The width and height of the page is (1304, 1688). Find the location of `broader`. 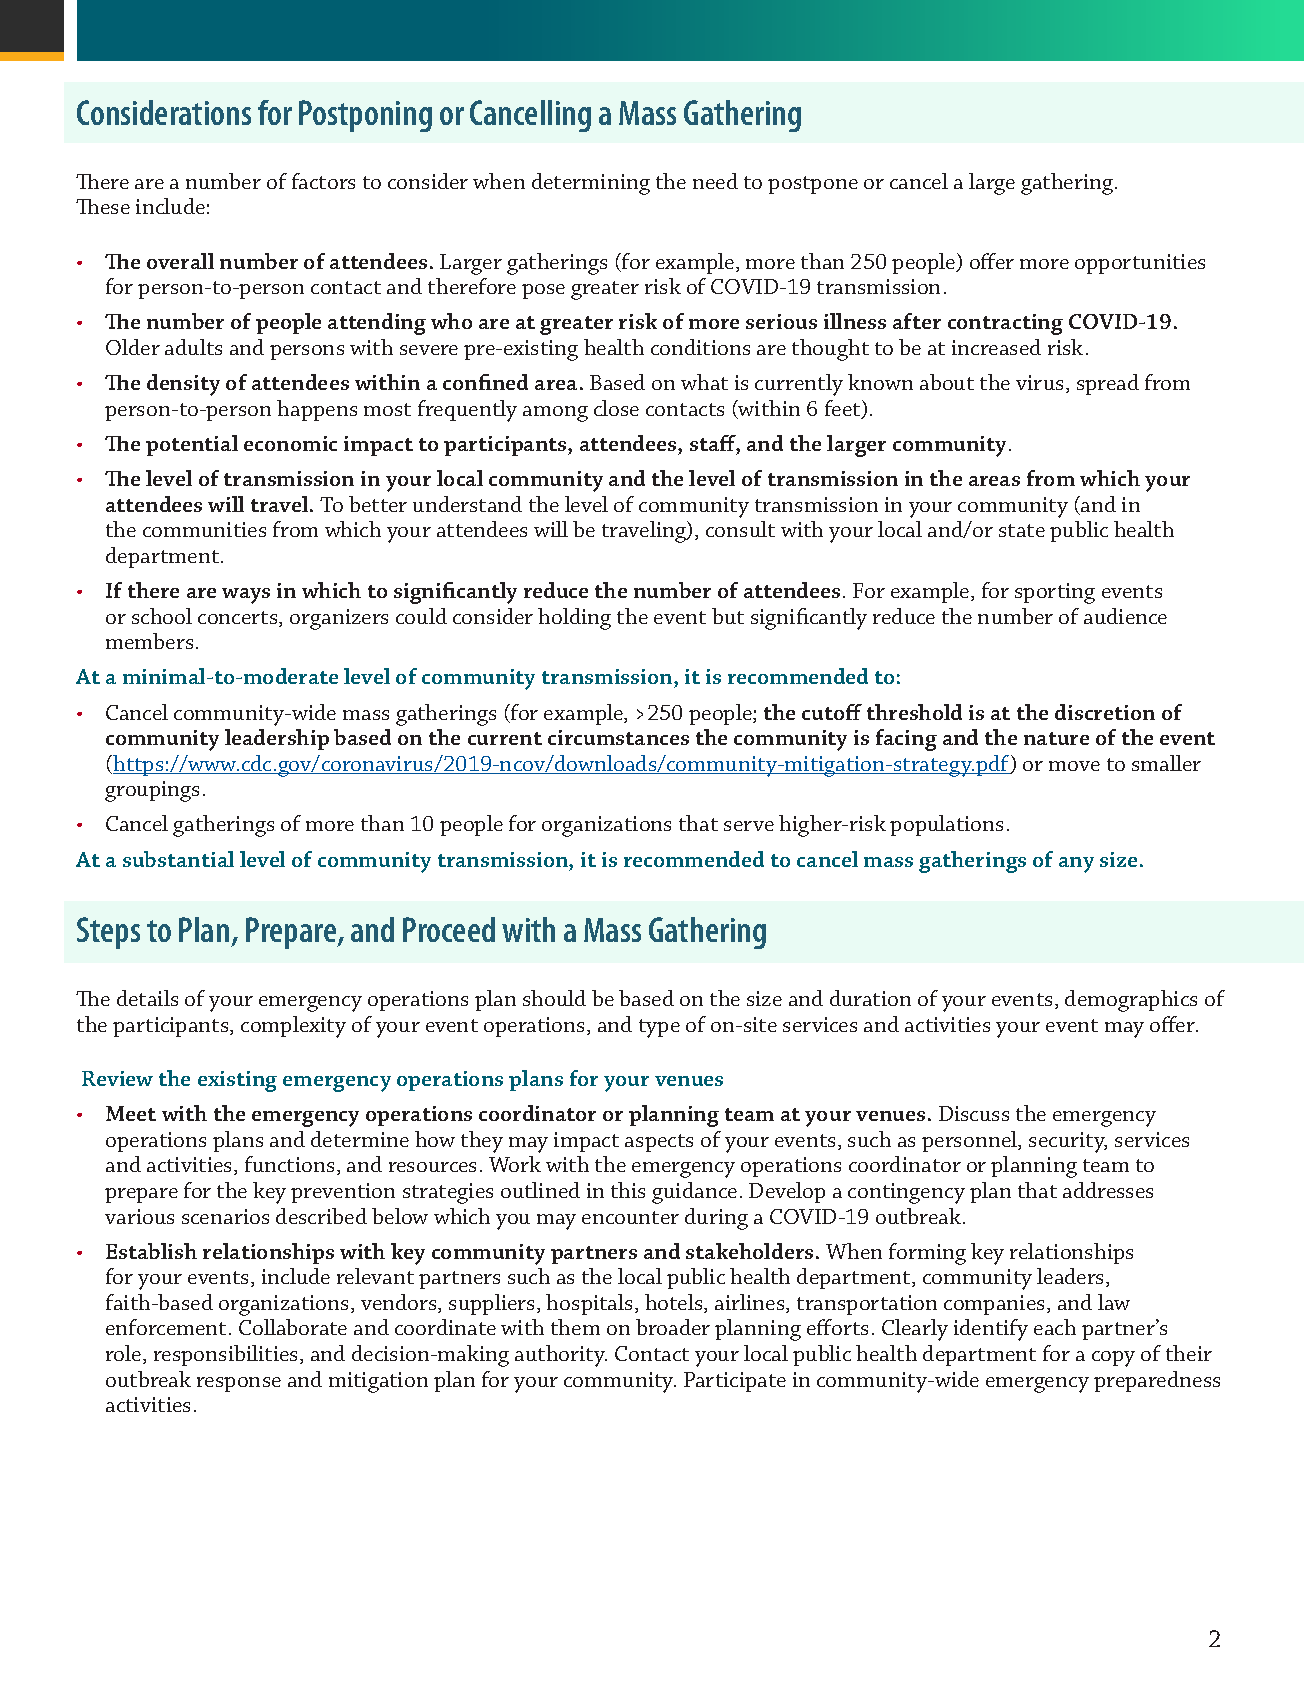

broader is located at coordinates (673, 1327).
